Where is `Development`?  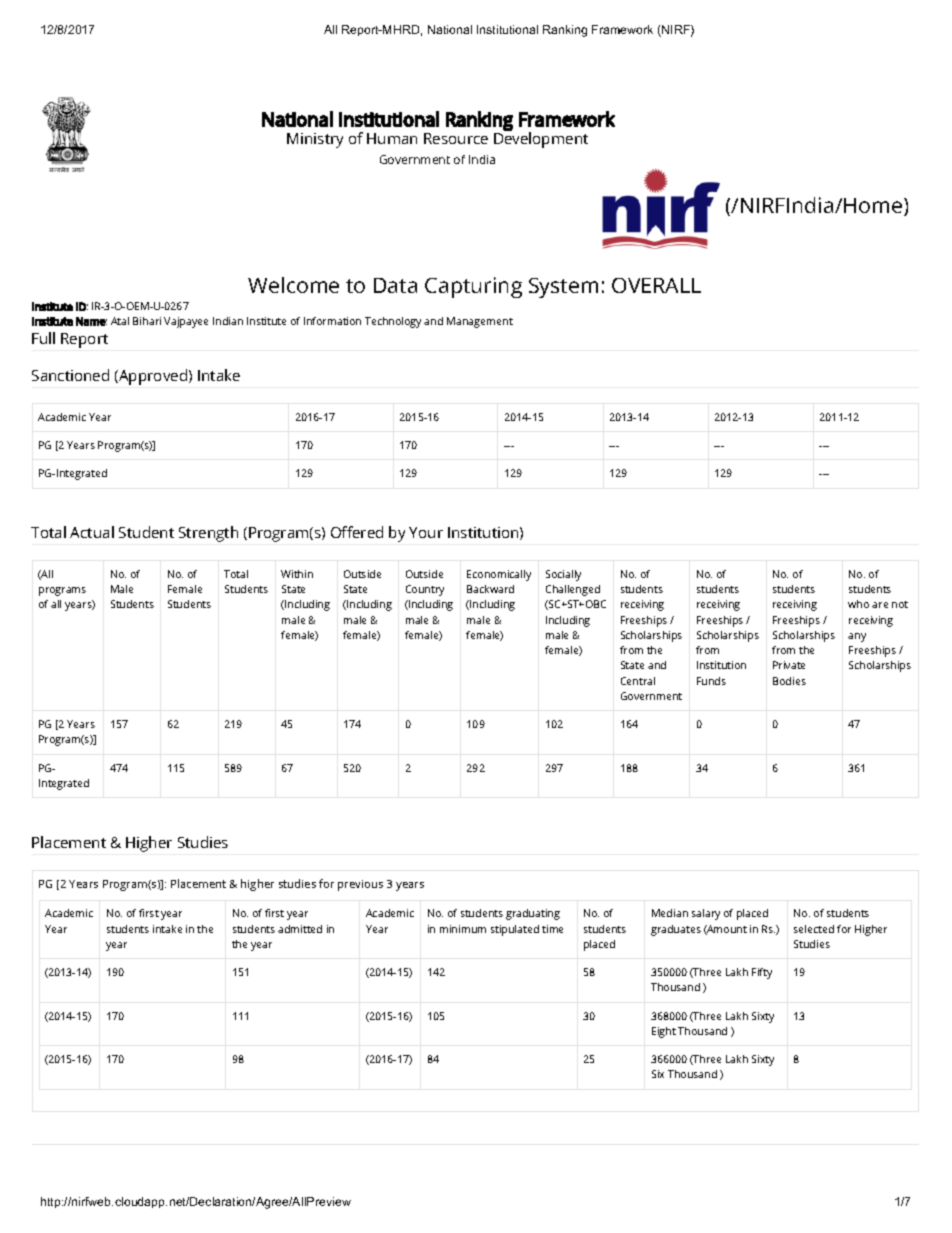 Development is located at coordinates (541, 139).
